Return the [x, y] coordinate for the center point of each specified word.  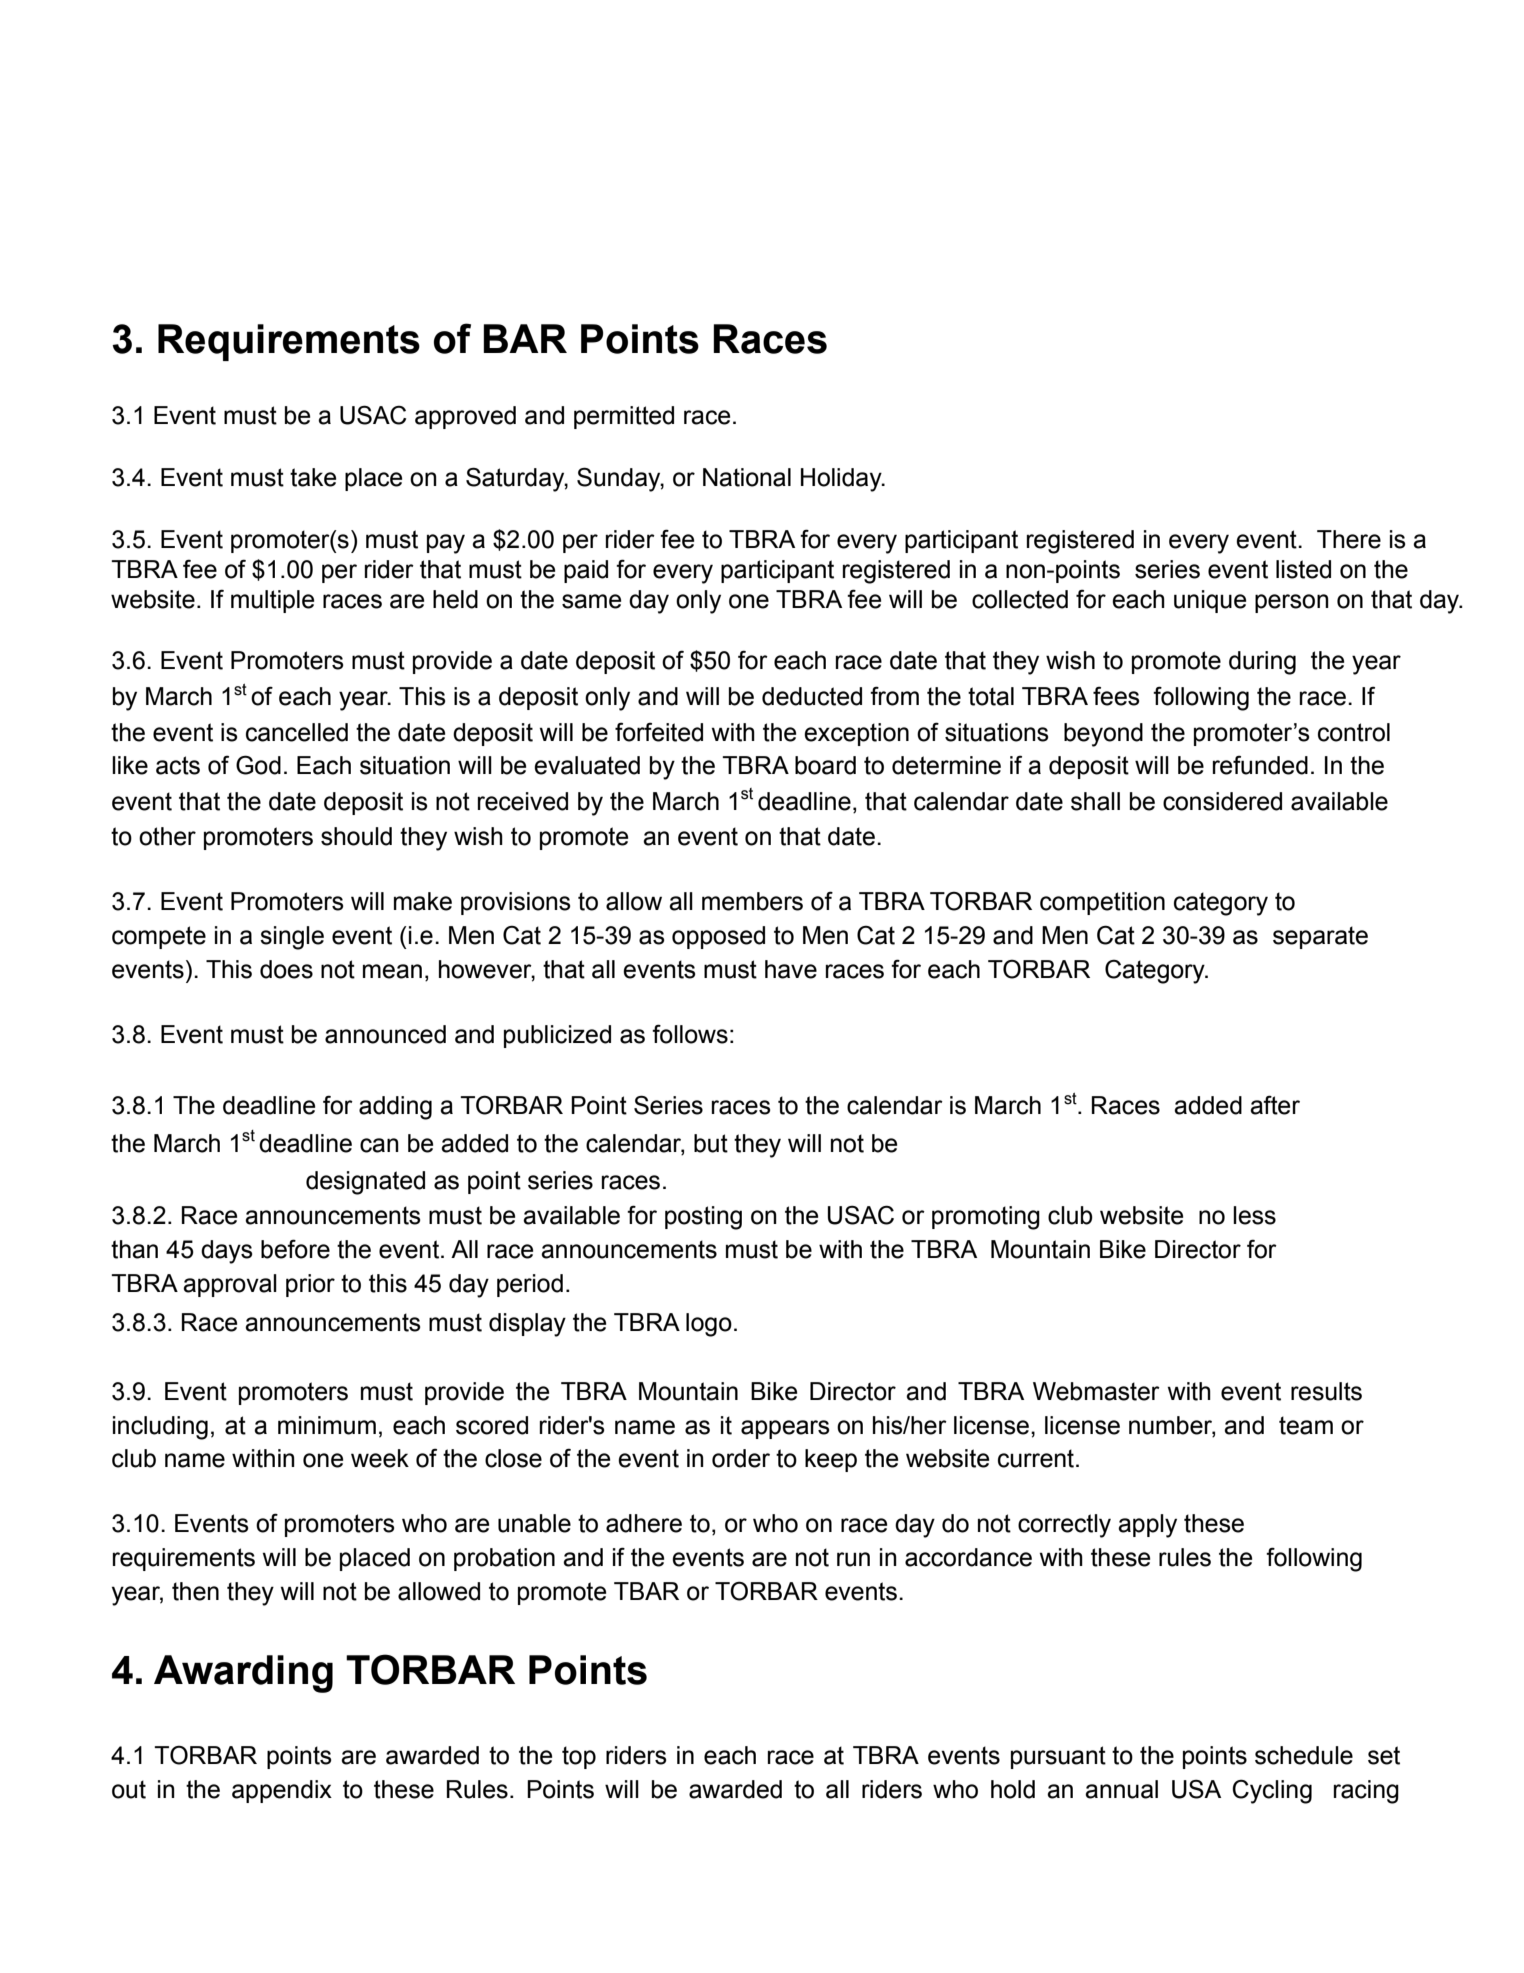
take [313, 477]
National [747, 477]
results [1326, 1391]
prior [310, 1285]
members [752, 901]
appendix [282, 1791]
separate [1320, 937]
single [292, 938]
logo [709, 1325]
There [1349, 539]
